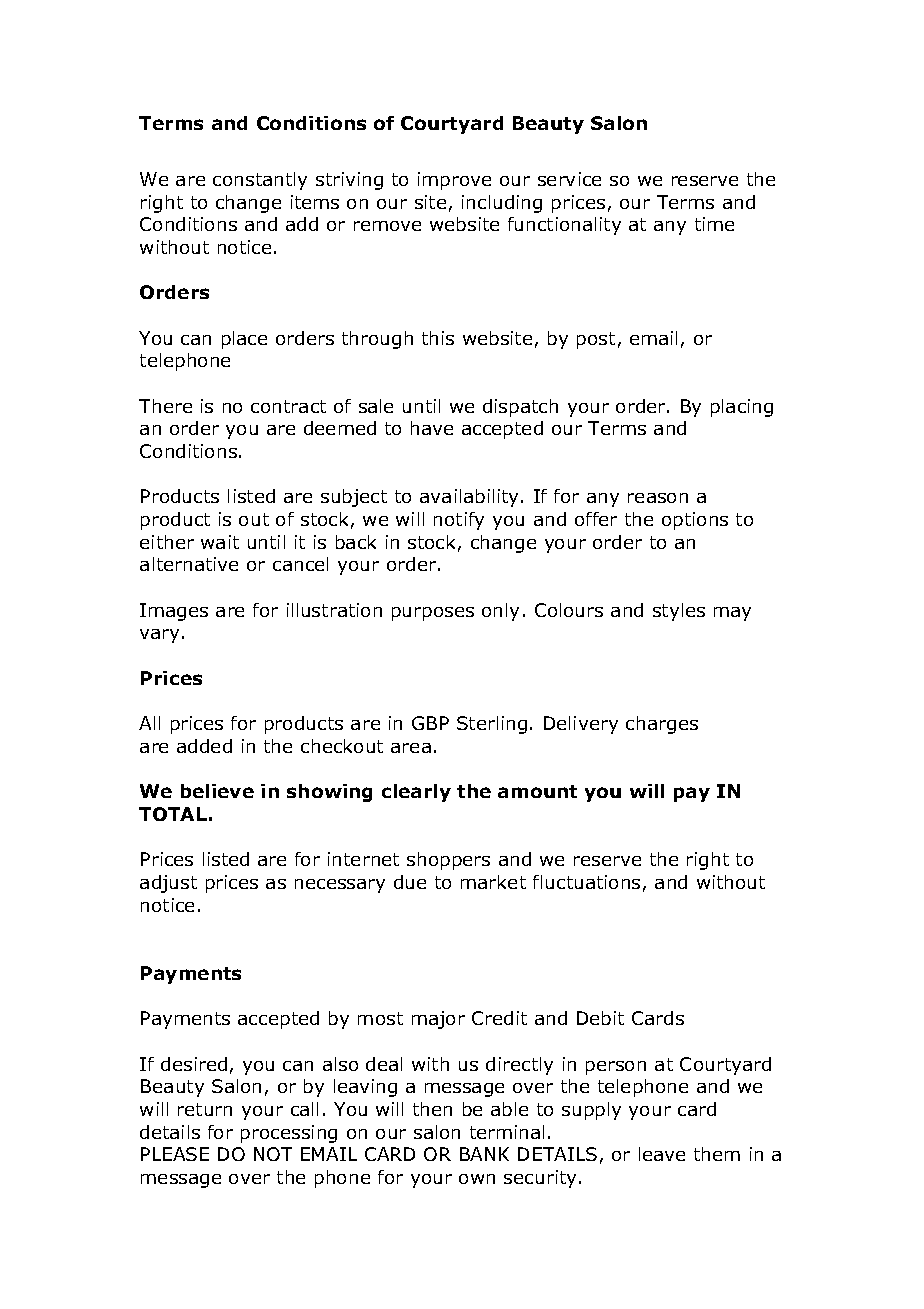 This screenshot has width=924, height=1309. Describe the element at coordinates (586, 882) in the screenshot. I see `fluctuations` at that location.
